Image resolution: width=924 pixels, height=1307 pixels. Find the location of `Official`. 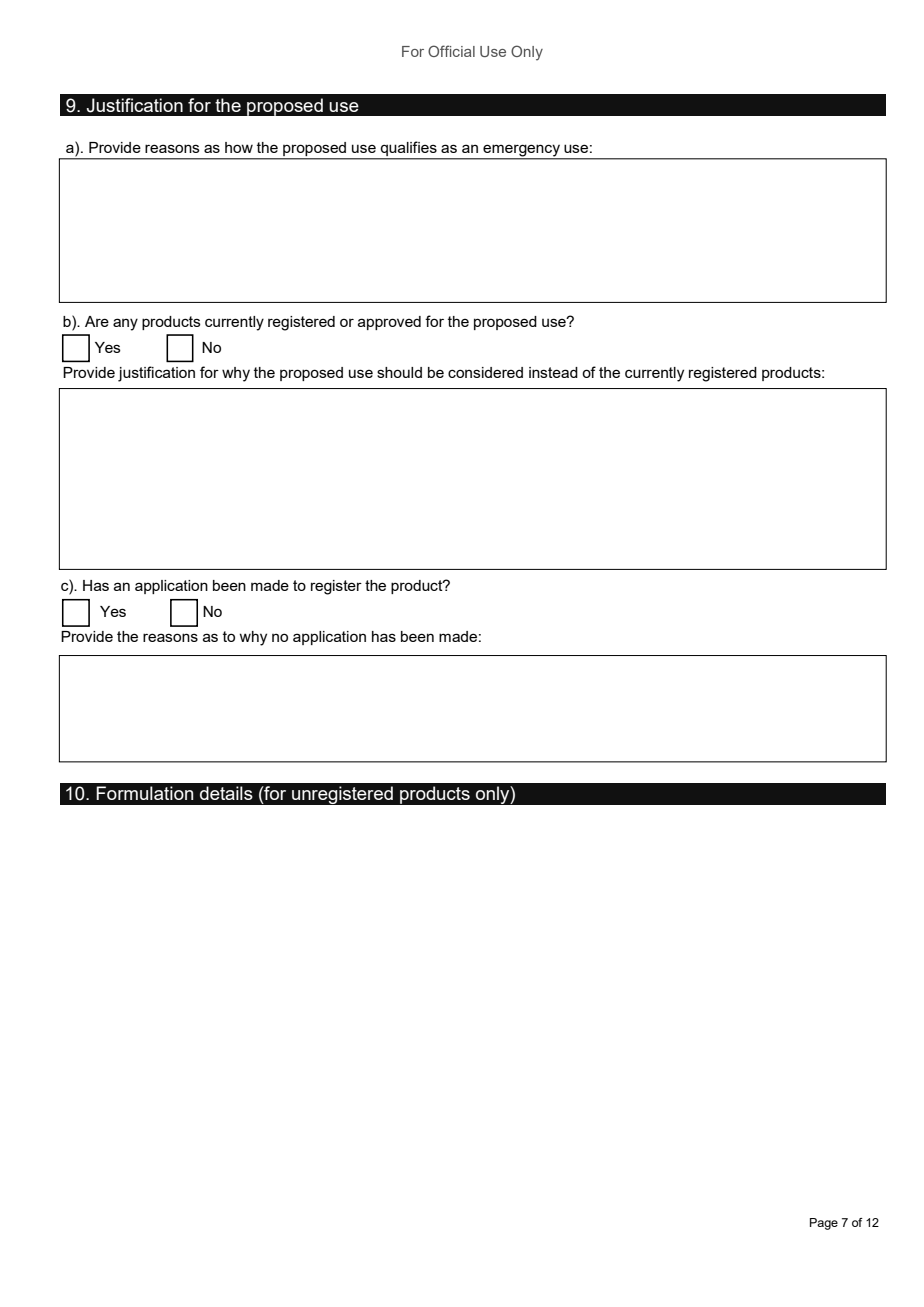

Official is located at coordinates (451, 51).
